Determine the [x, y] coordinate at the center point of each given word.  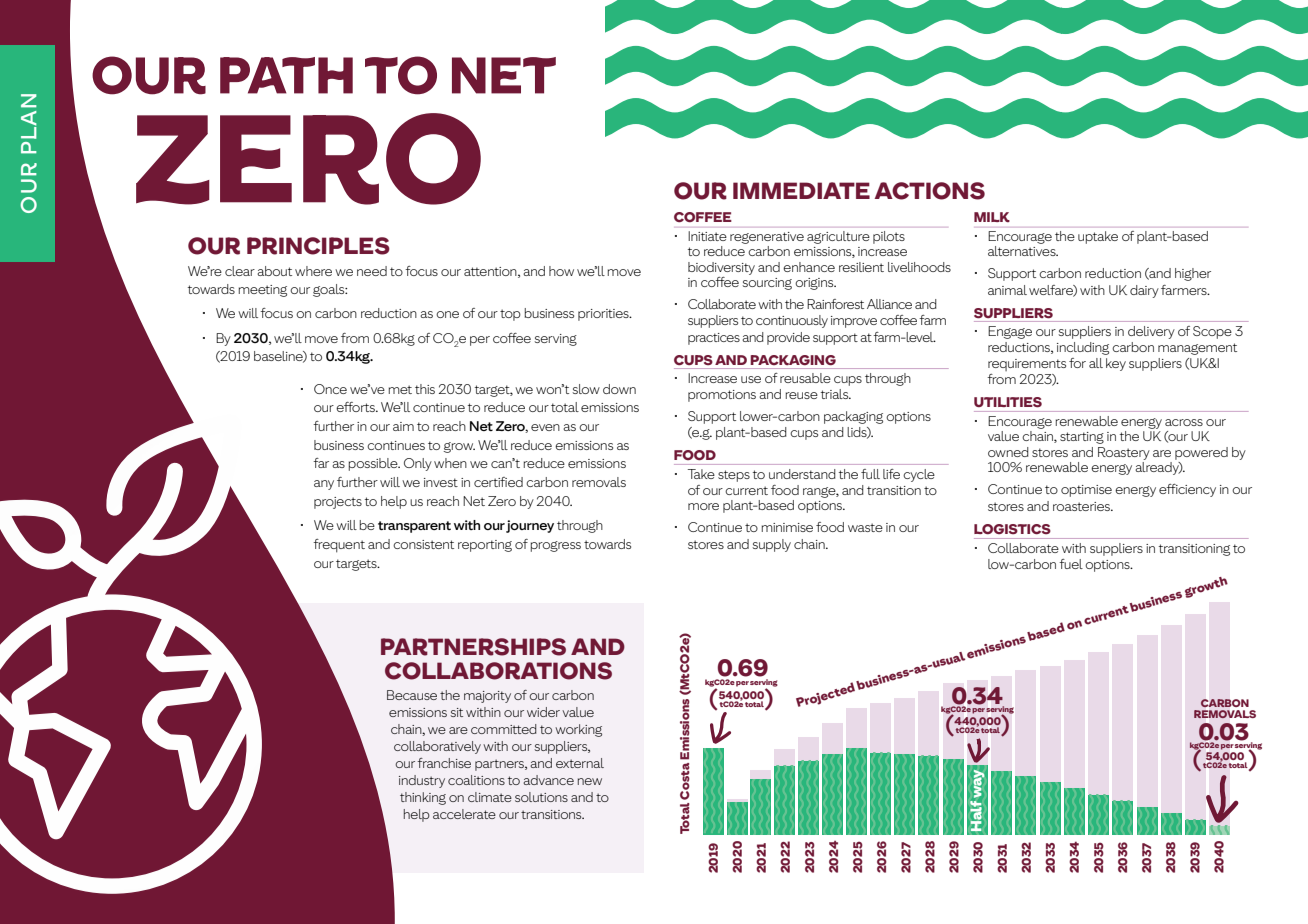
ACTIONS [930, 191]
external [580, 763]
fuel [1071, 564]
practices [714, 339]
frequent [339, 546]
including [1083, 348]
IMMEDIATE [801, 190]
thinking [423, 798]
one [447, 314]
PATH [286, 75]
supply [771, 545]
